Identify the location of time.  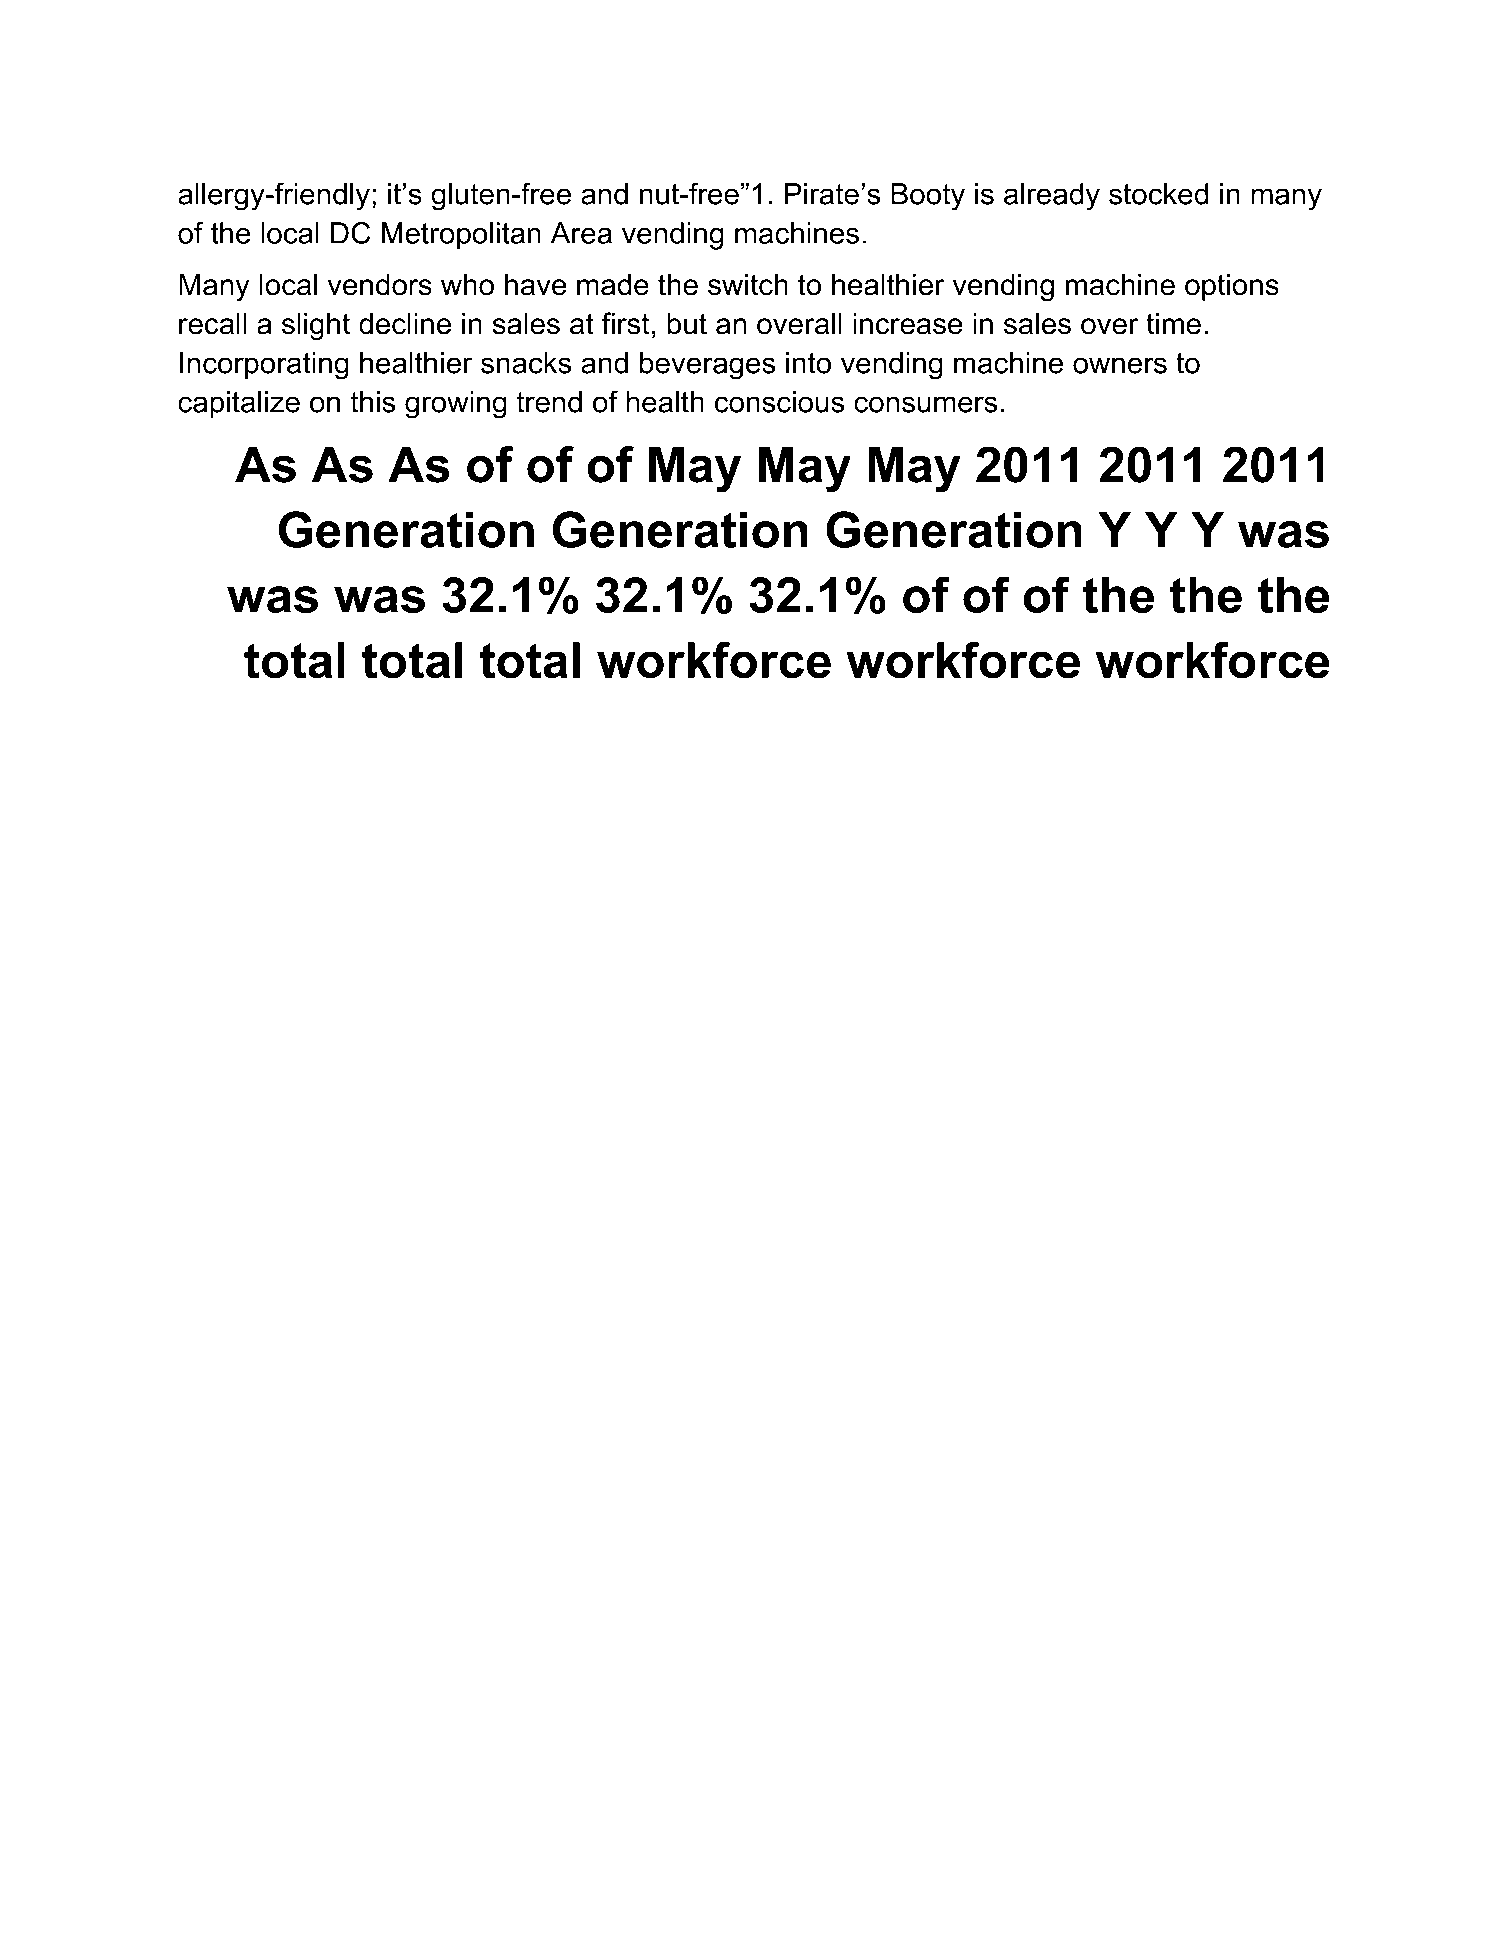
(1173, 323).
